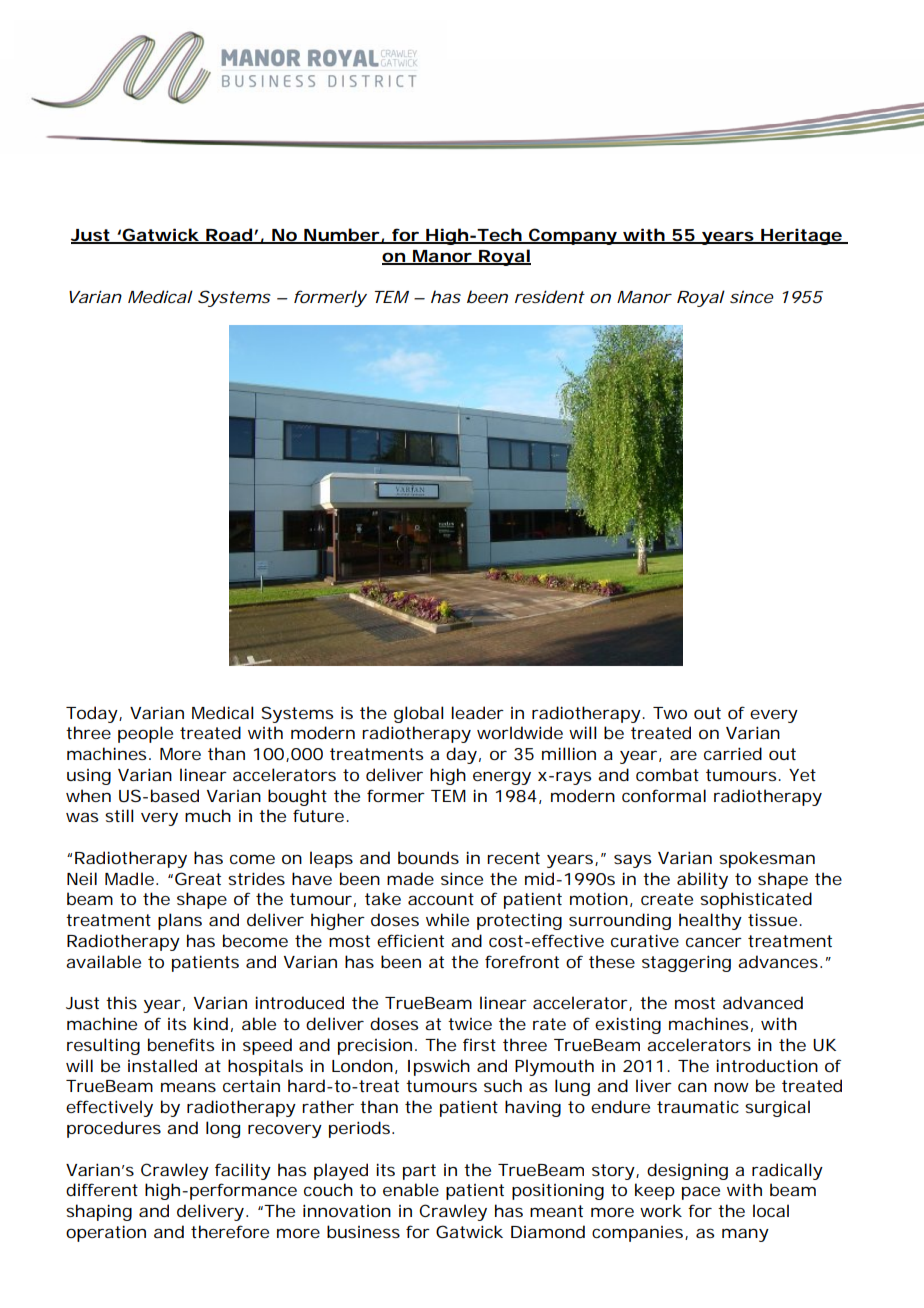 The height and width of the screenshot is (1308, 924). What do you see at coordinates (419, 714) in the screenshot?
I see `global` at bounding box center [419, 714].
